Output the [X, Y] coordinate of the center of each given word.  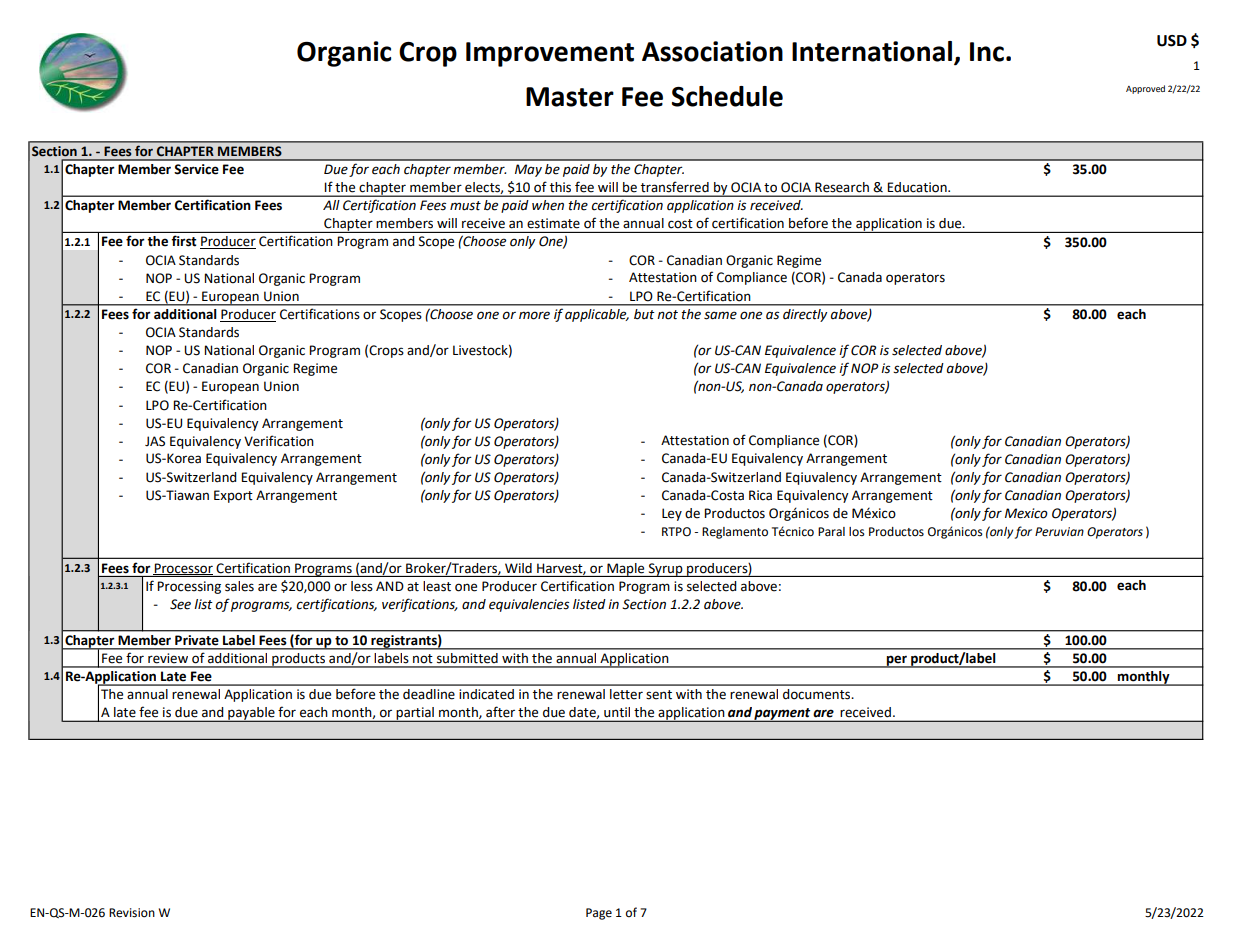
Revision [132, 913]
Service [196, 169]
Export [233, 496]
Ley [672, 514]
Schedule [727, 96]
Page [599, 914]
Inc [987, 52]
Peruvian [1059, 532]
